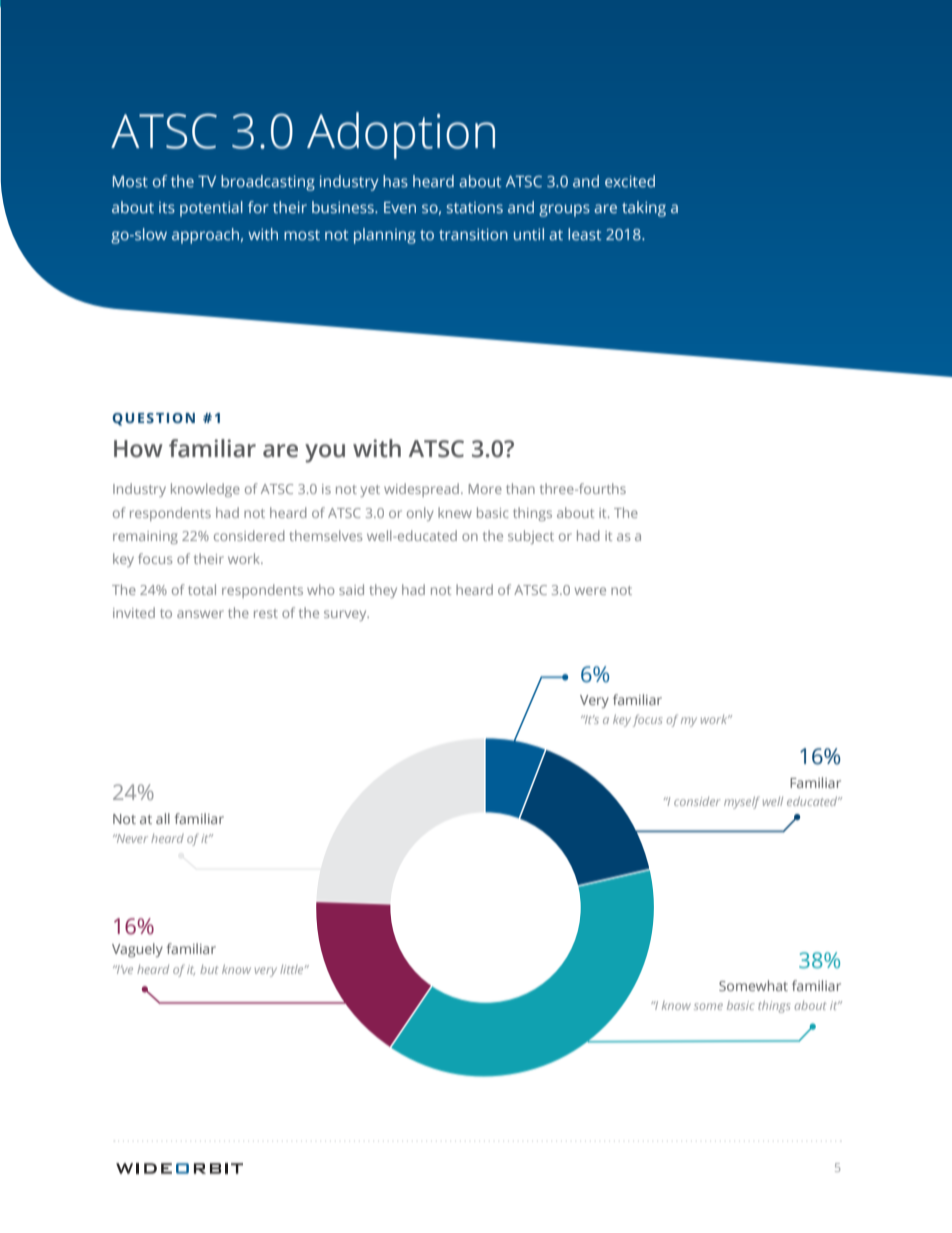 This screenshot has height=1233, width=952. What do you see at coordinates (346, 615) in the screenshot?
I see `survey` at bounding box center [346, 615].
